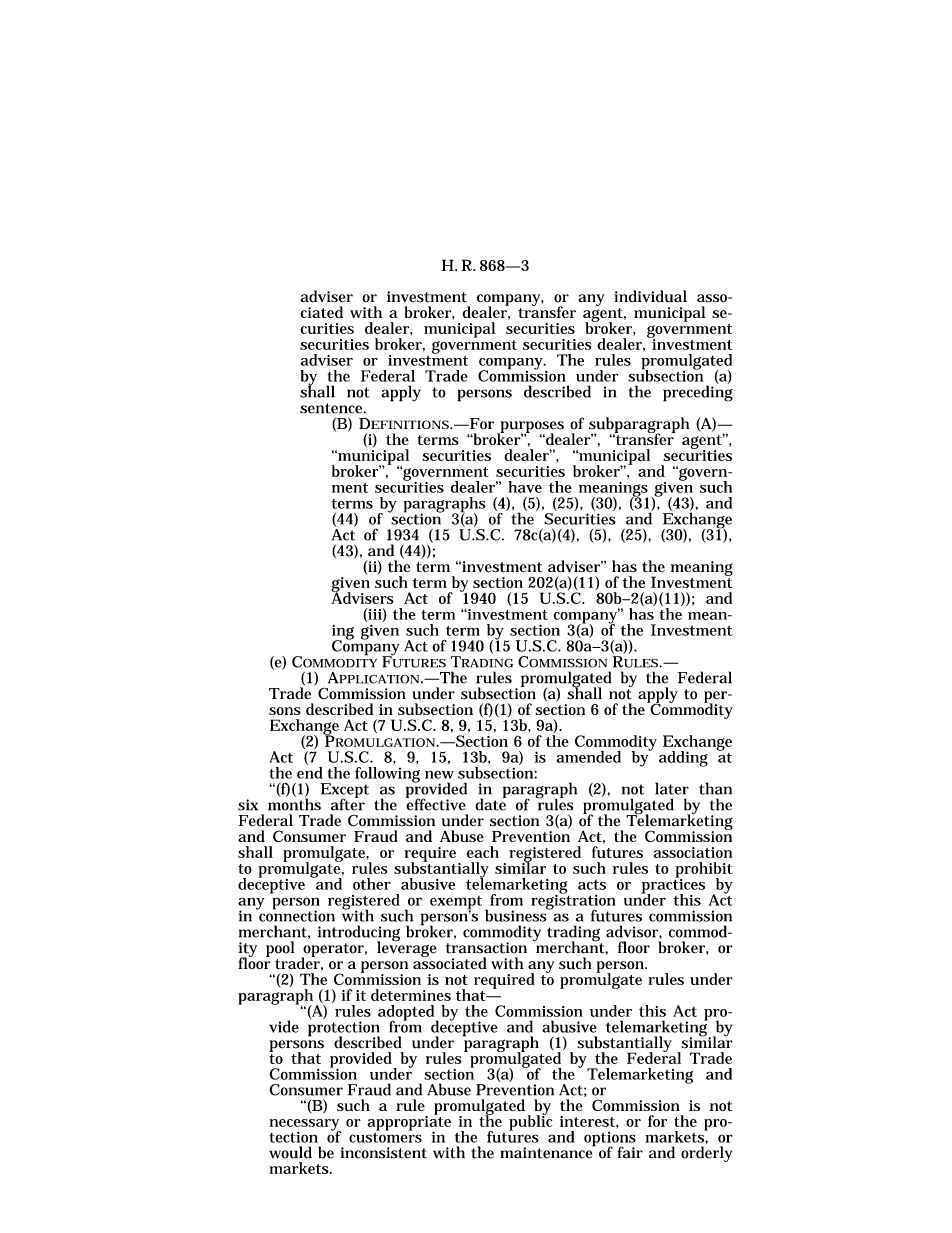 This image has height=1233, width=952. Describe the element at coordinates (673, 886) in the image. I see `practices` at that location.
